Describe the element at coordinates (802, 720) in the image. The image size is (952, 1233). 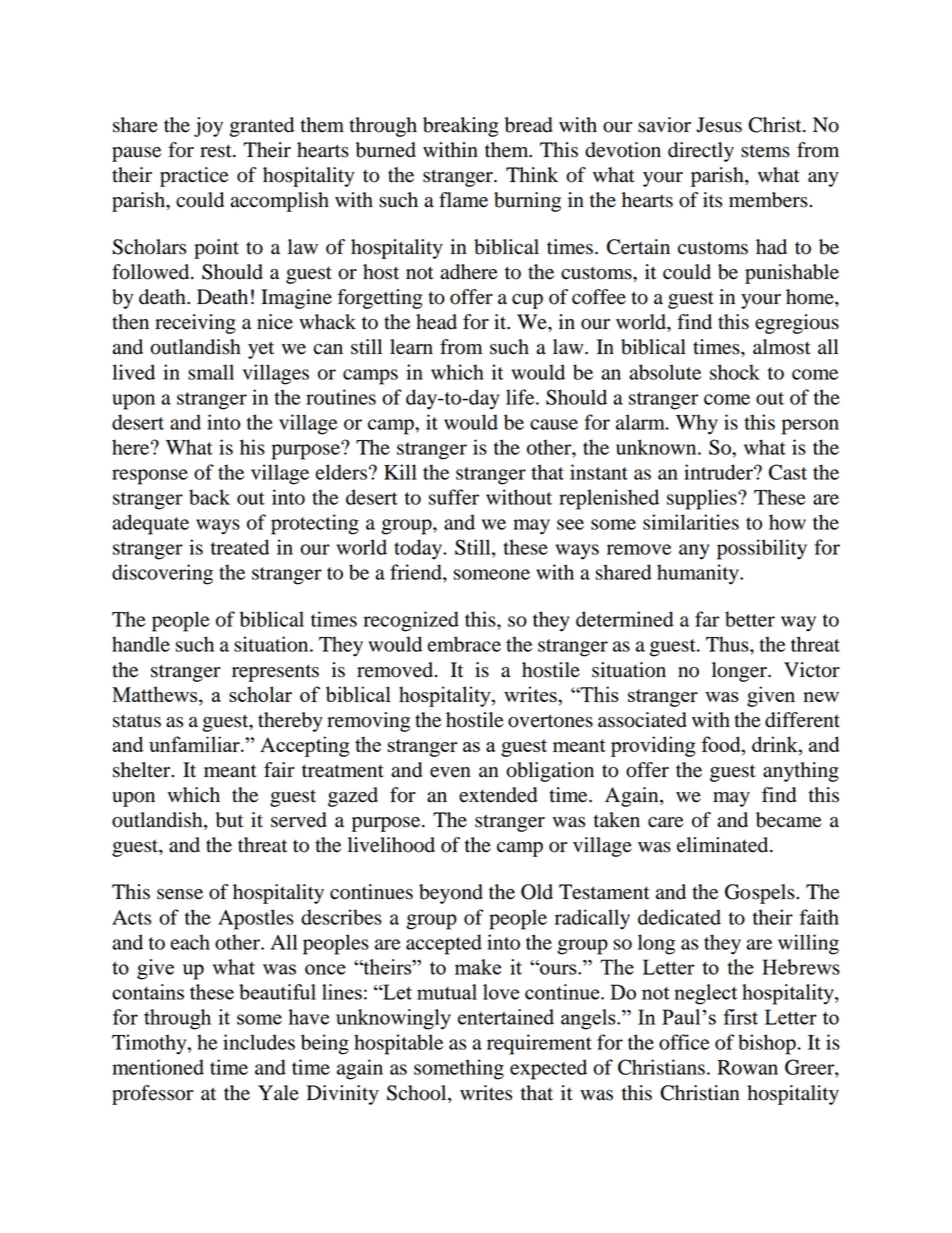
I see `different` at that location.
